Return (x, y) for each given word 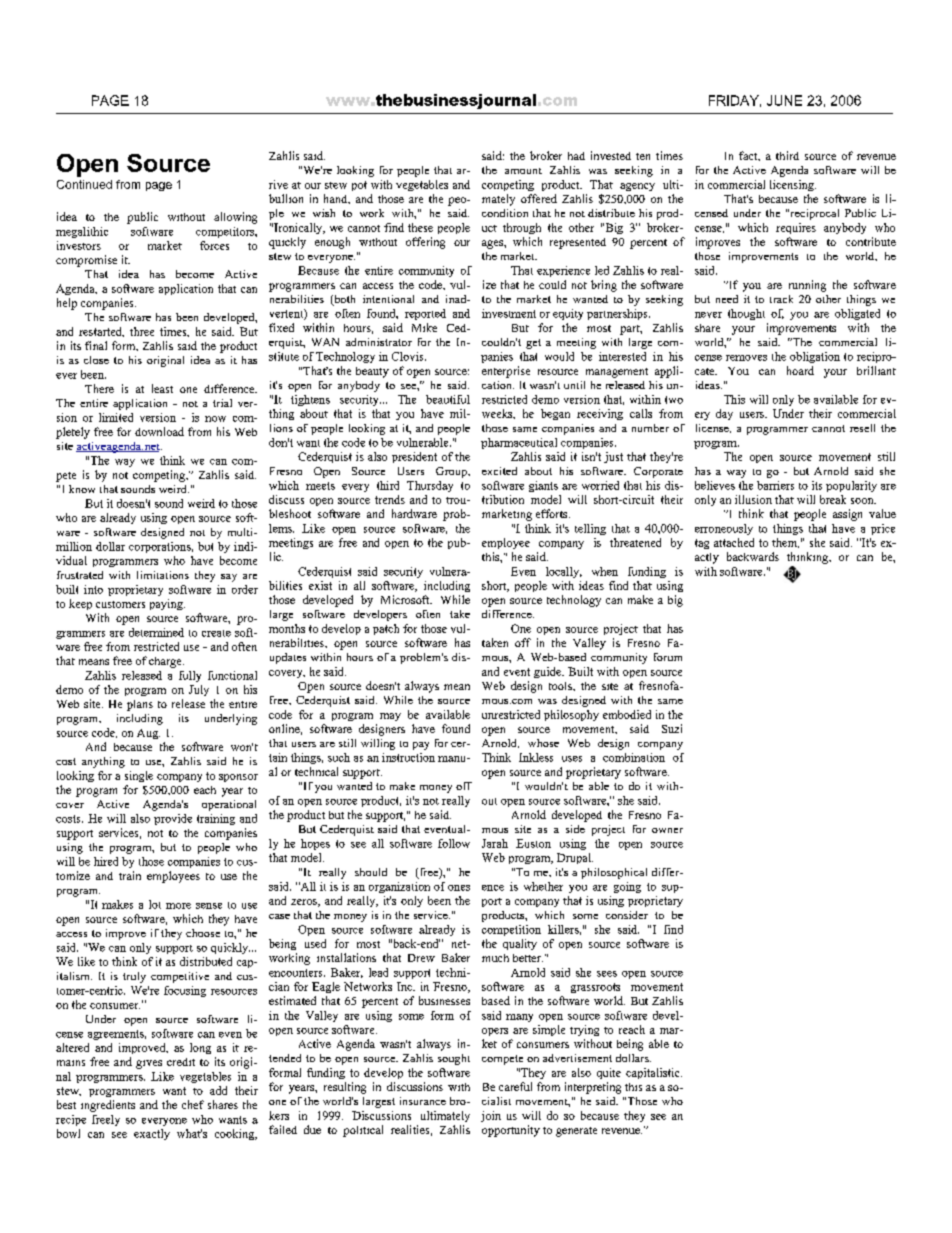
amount (523, 171)
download (159, 431)
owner (667, 830)
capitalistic (654, 1073)
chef (193, 1104)
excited (499, 471)
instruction (408, 757)
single (139, 776)
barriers (775, 485)
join (491, 1116)
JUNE (784, 100)
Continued (84, 184)
